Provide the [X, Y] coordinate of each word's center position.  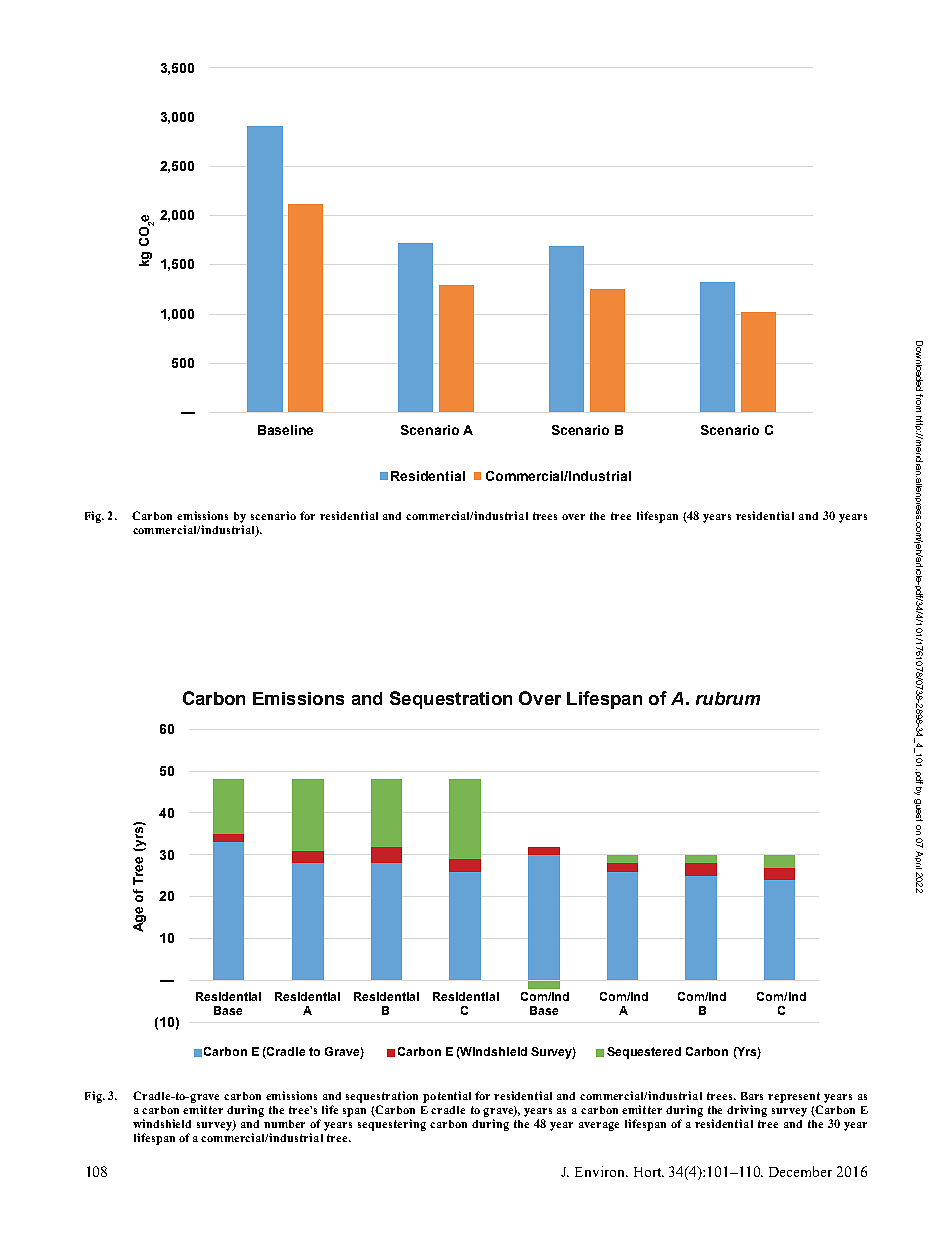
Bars [752, 1096]
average [599, 1126]
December [800, 1171]
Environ [601, 1171]
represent [794, 1097]
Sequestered [644, 1053]
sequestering [392, 1125]
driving [747, 1111]
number [284, 1124]
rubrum [728, 698]
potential [447, 1097]
